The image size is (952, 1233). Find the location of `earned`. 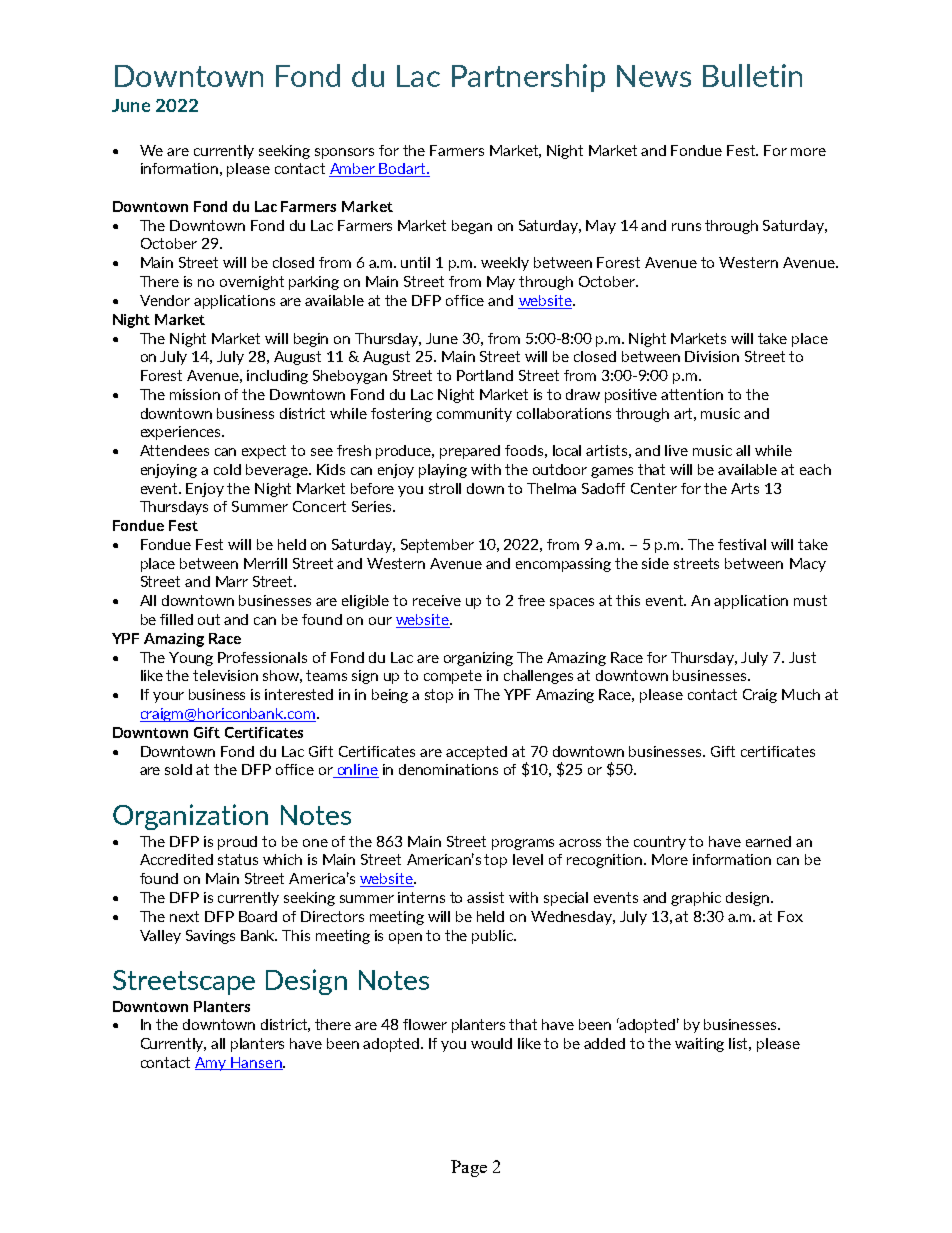

earned is located at coordinates (768, 841).
